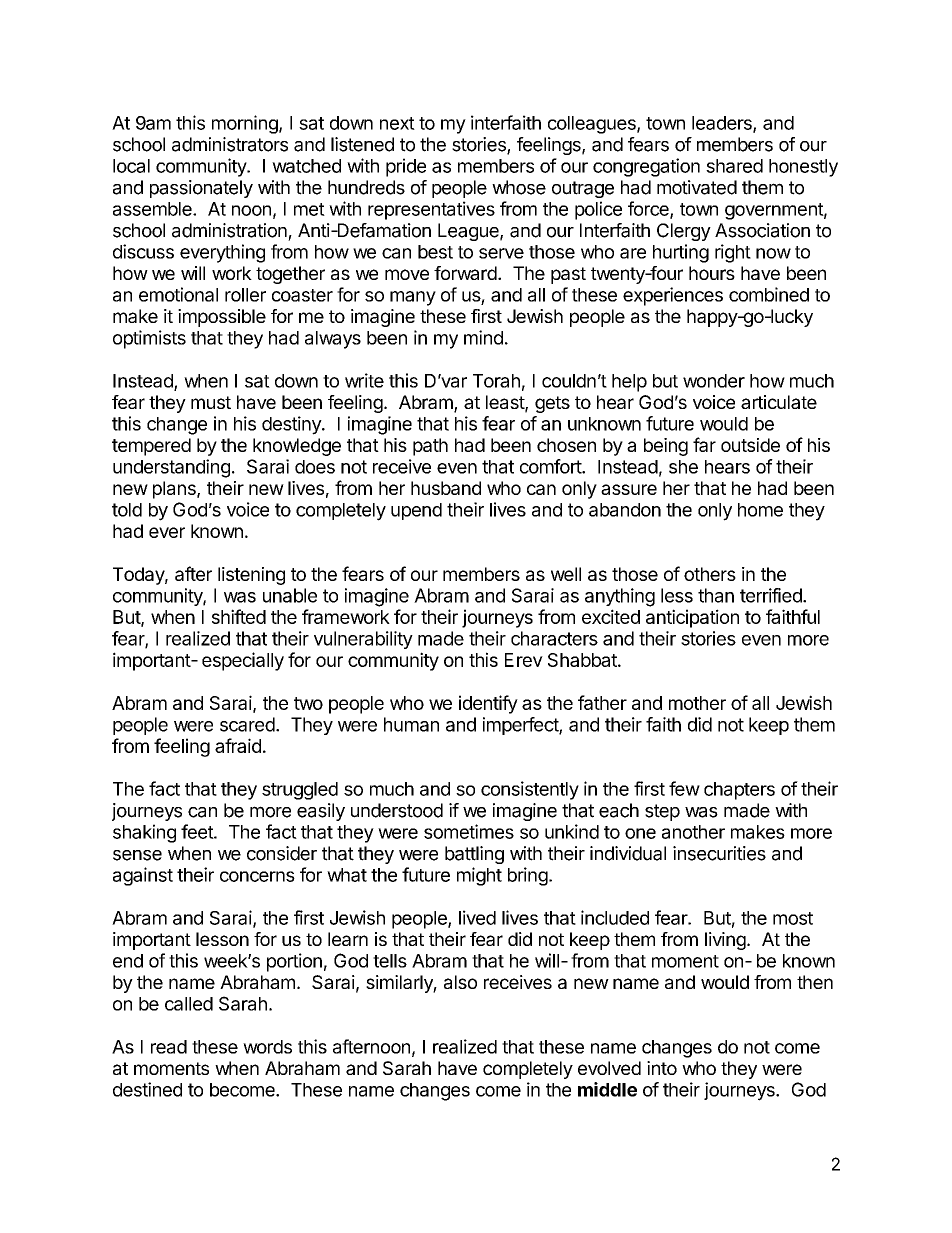  Describe the element at coordinates (406, 167) in the screenshot. I see `pride` at that location.
